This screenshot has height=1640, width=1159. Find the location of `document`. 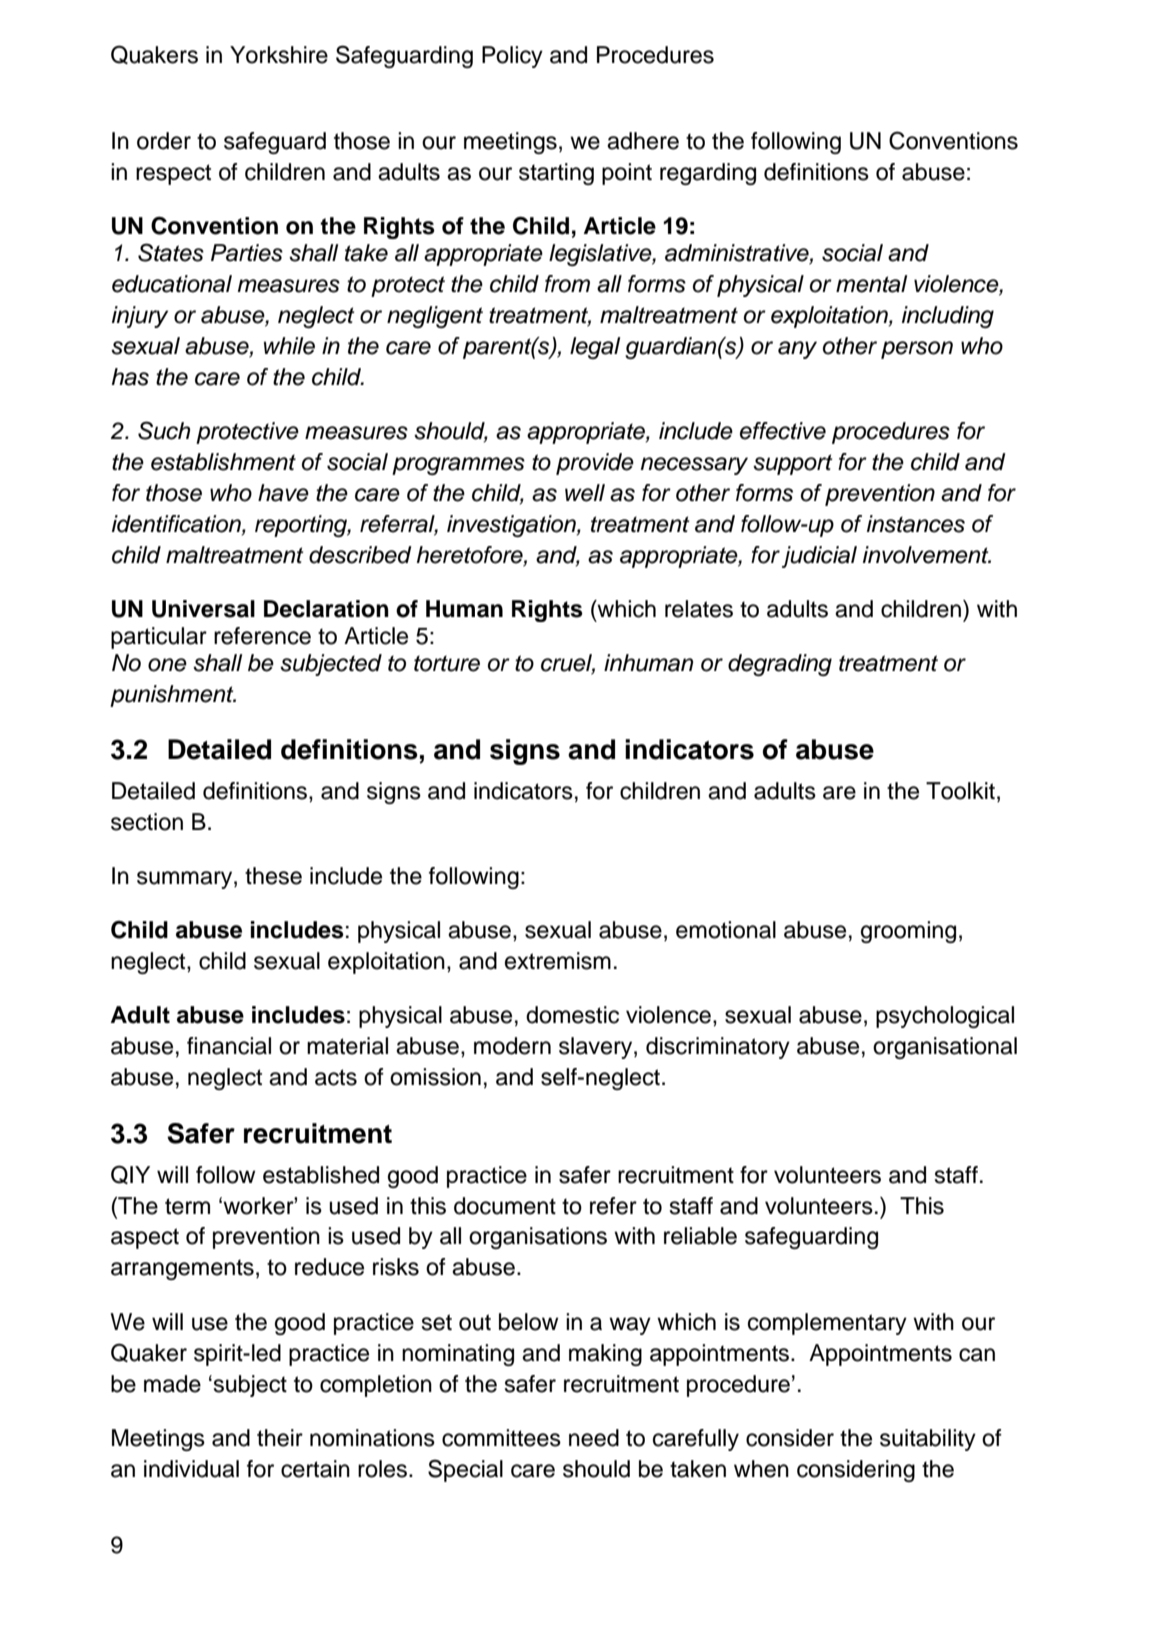

document is located at coordinates (505, 1206).
